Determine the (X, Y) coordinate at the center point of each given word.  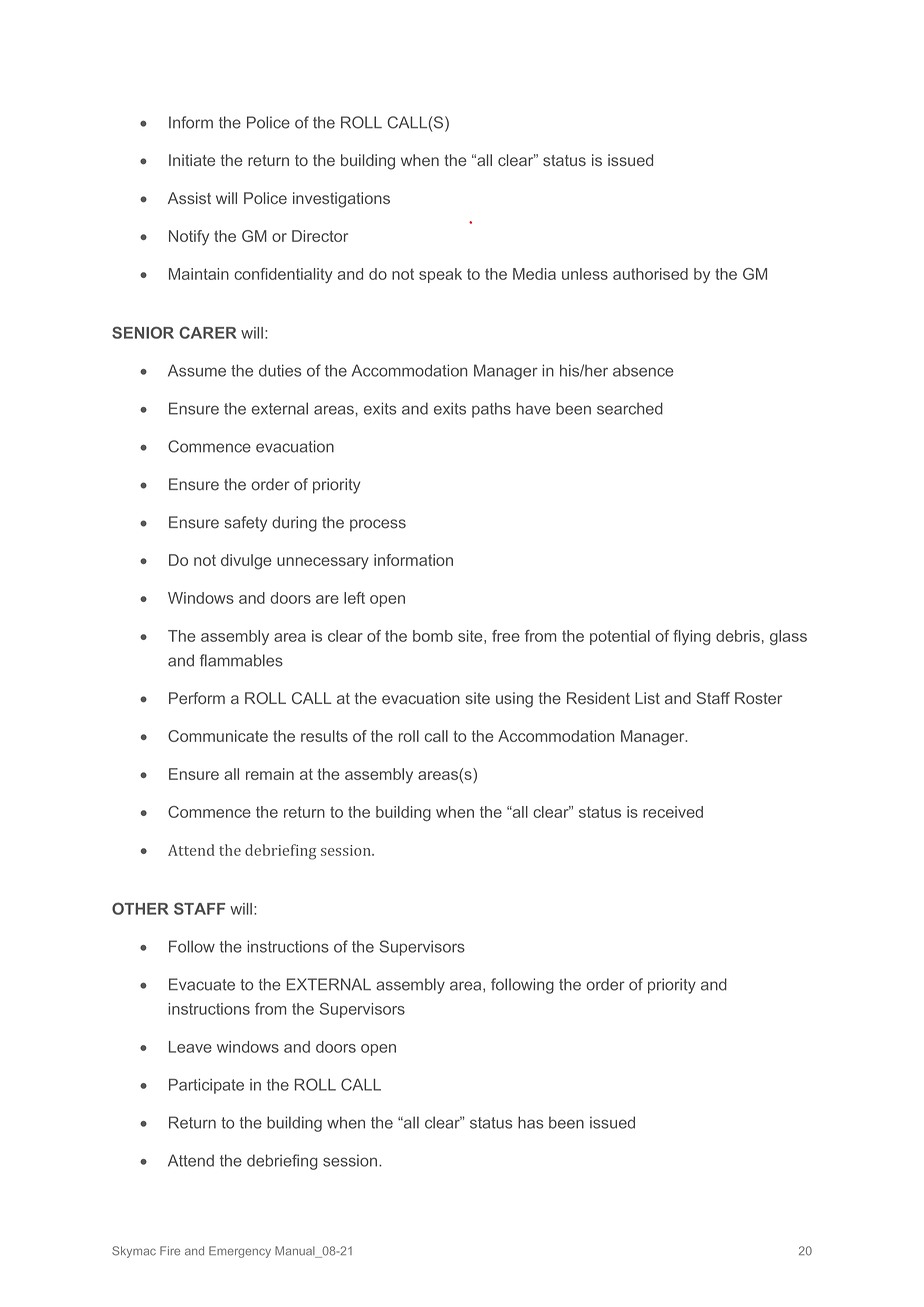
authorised (650, 274)
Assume (197, 370)
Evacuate (202, 984)
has (530, 1122)
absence (643, 370)
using (514, 700)
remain (270, 774)
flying (692, 637)
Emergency (240, 1252)
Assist (189, 198)
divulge (246, 562)
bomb (433, 636)
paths (491, 410)
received (673, 812)
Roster (758, 698)
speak (440, 275)
